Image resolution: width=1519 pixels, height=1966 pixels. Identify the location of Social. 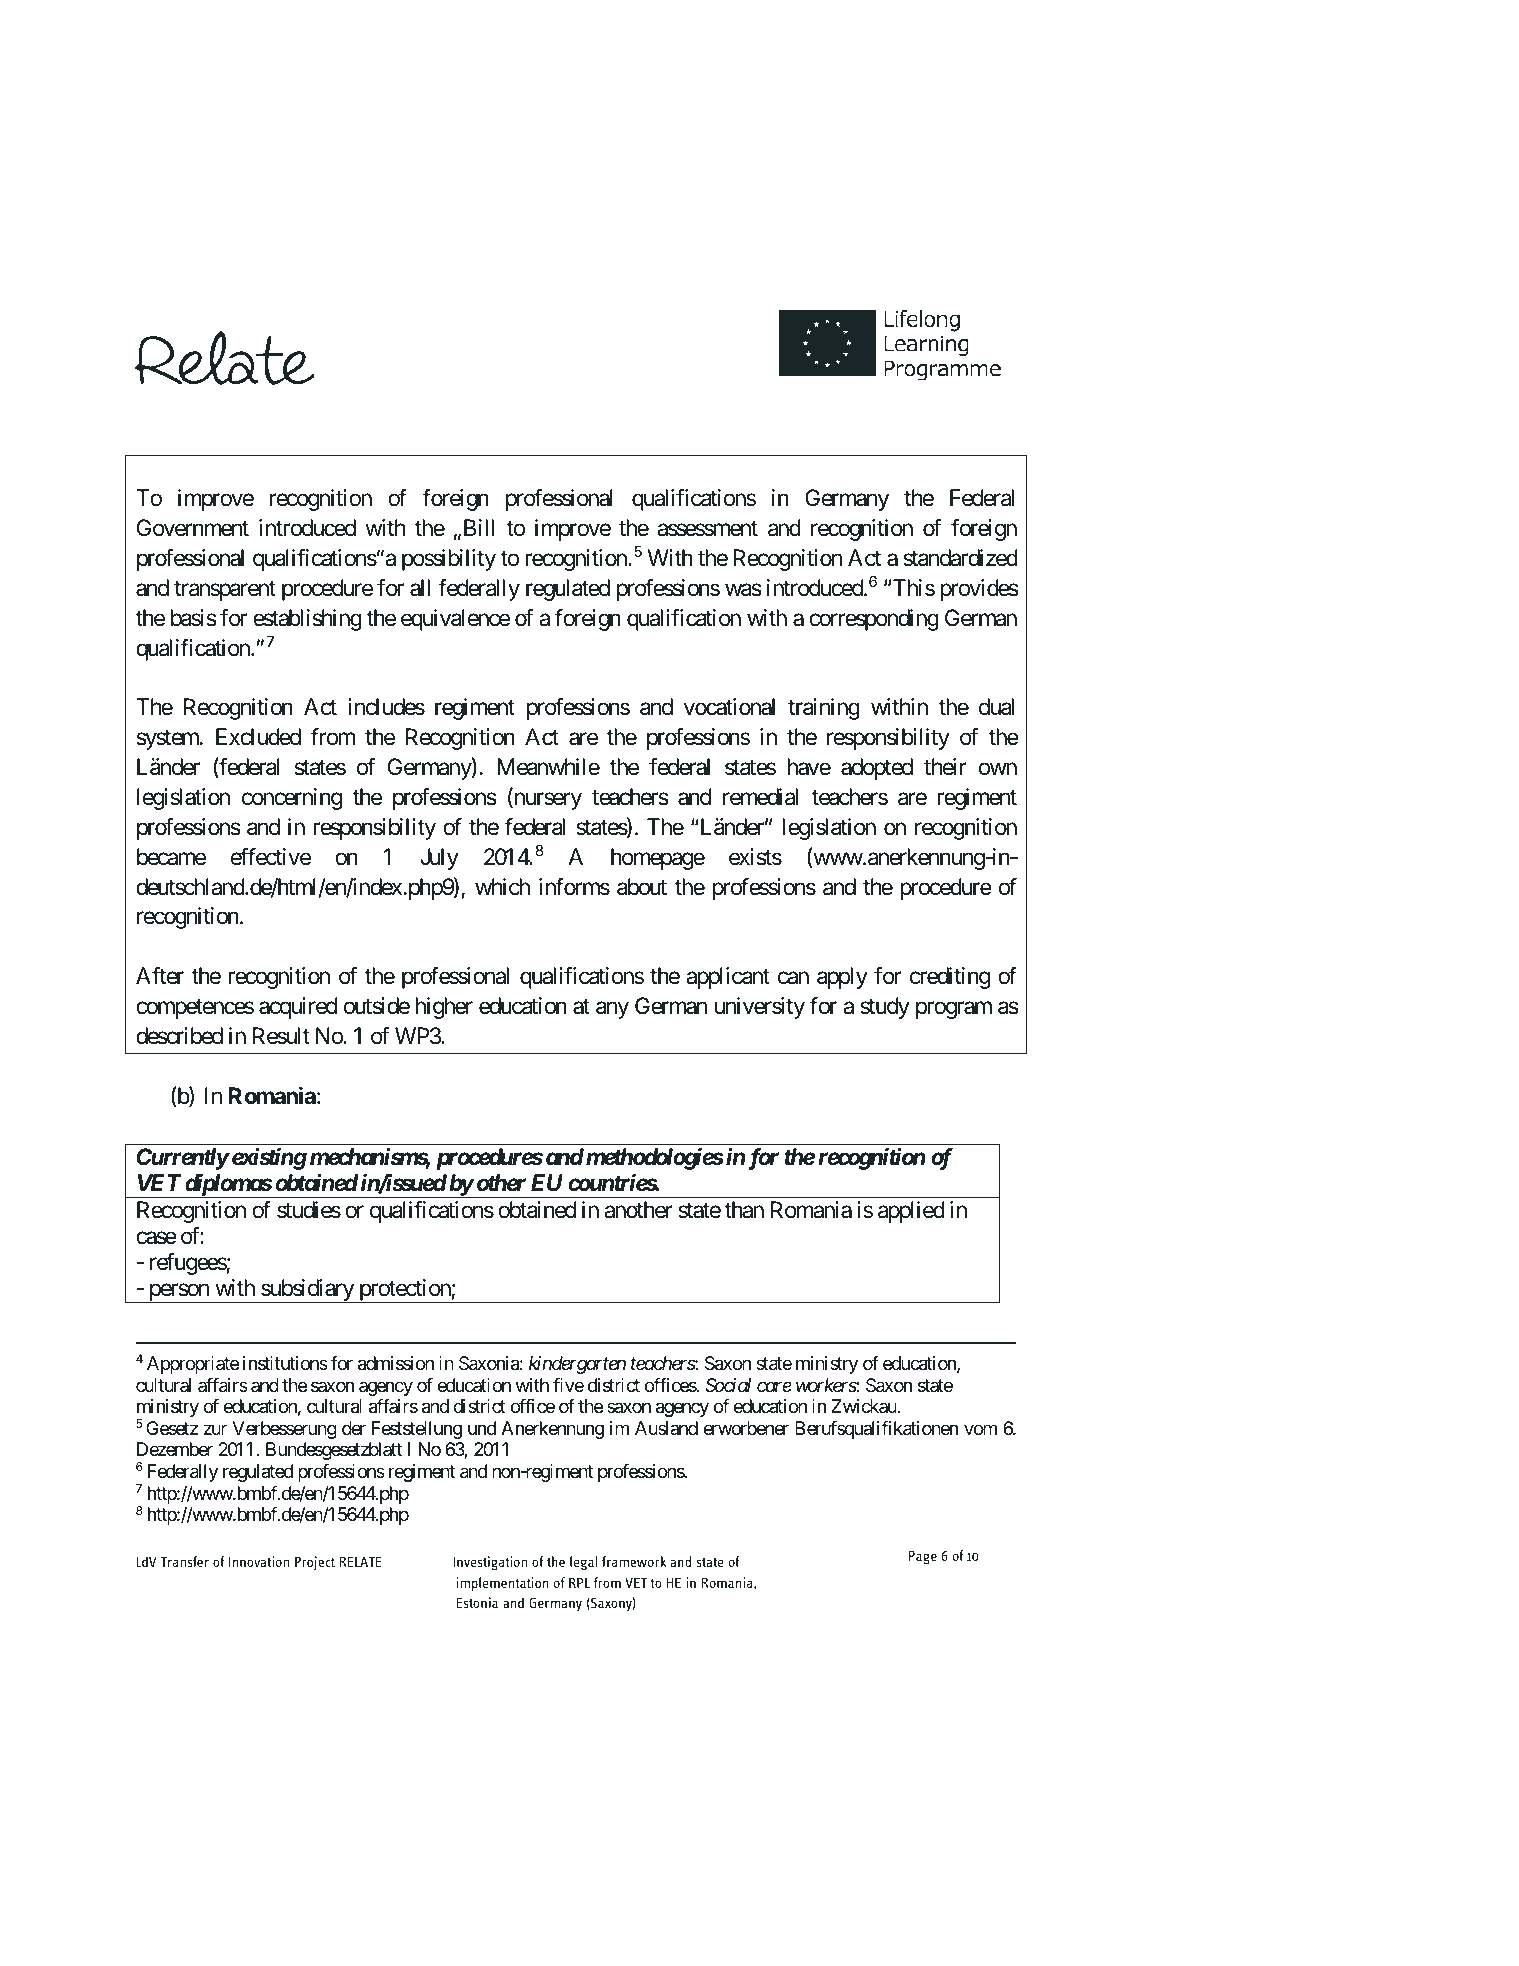
(728, 1385).
